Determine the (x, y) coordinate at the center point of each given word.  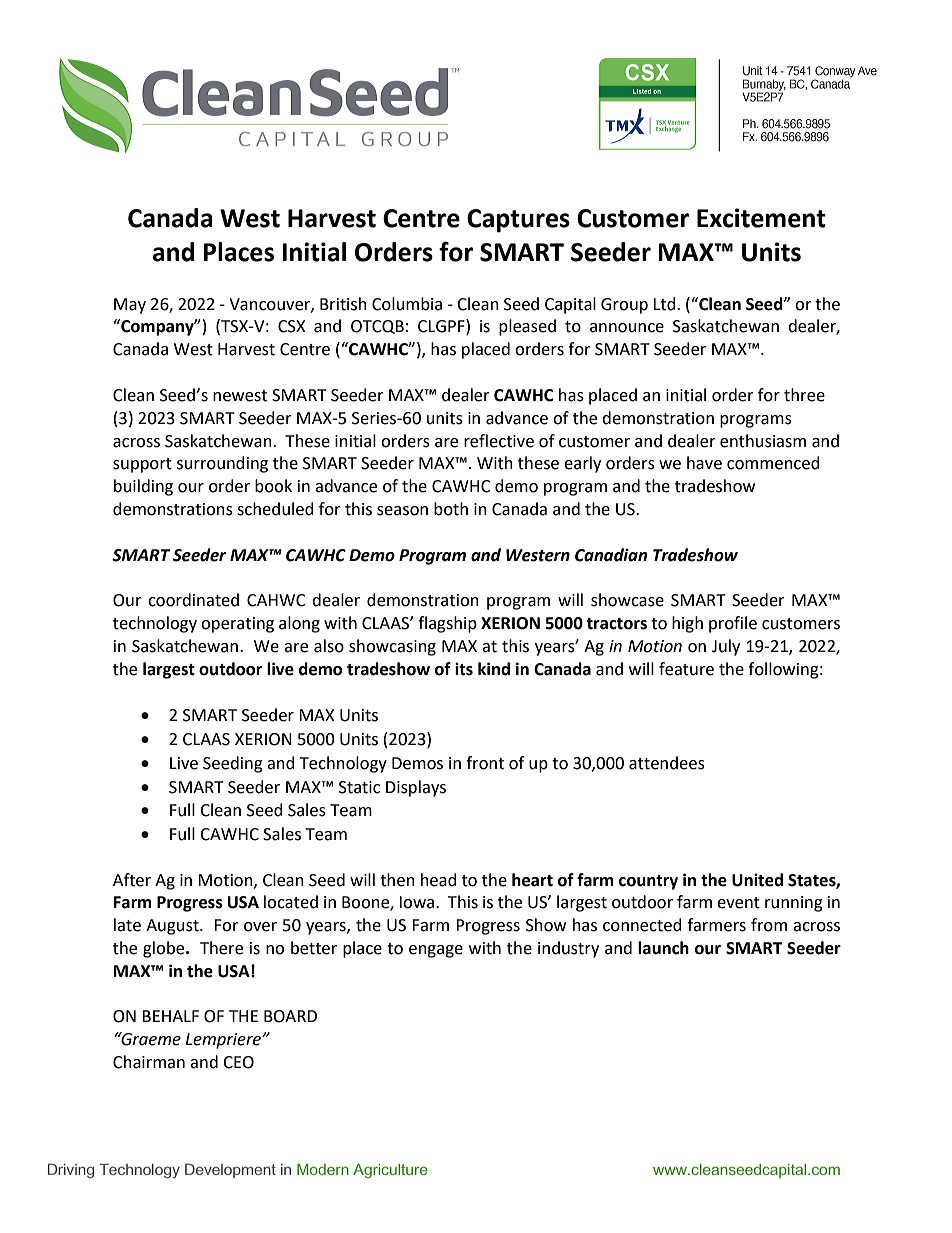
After (132, 880)
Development (230, 1171)
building (143, 487)
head (439, 880)
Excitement (761, 218)
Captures (518, 221)
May (130, 306)
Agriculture (390, 1171)
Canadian (611, 555)
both (451, 509)
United (757, 880)
